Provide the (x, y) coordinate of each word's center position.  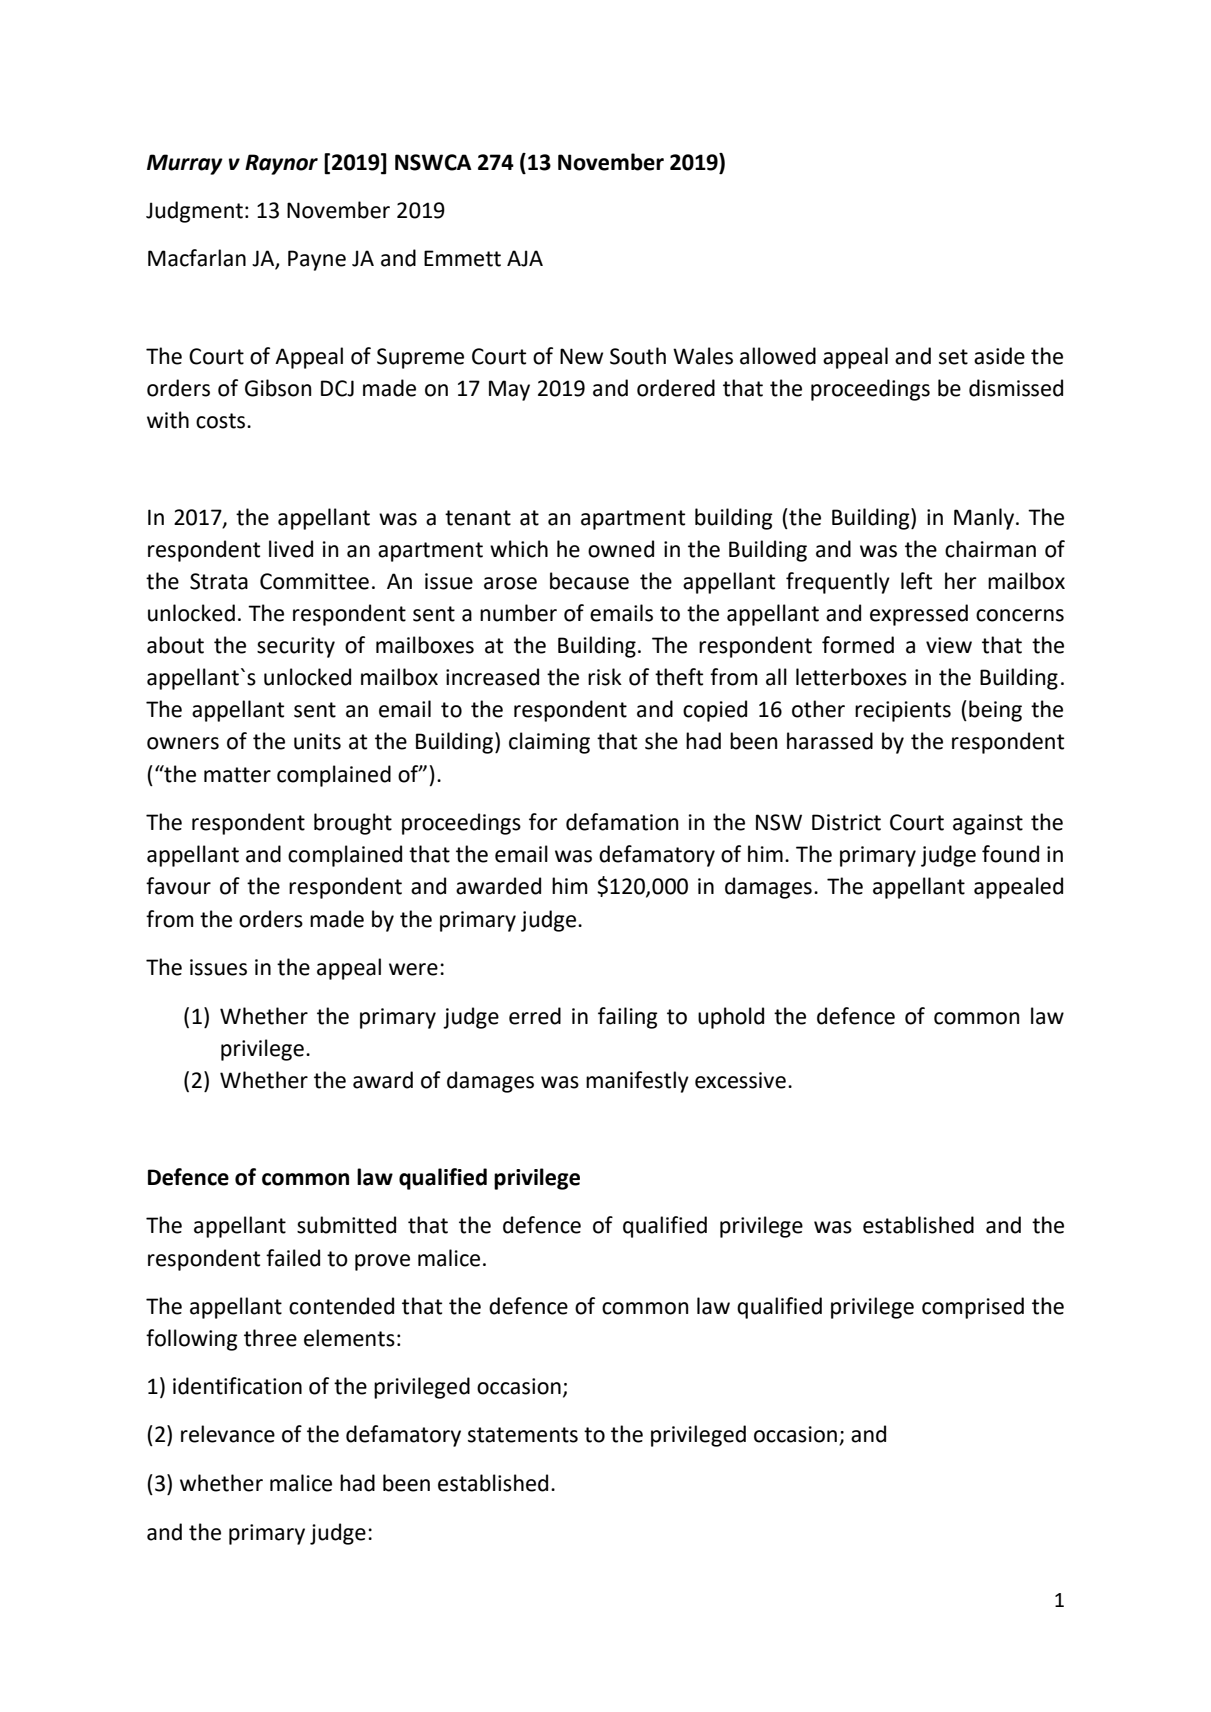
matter (237, 775)
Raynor (281, 164)
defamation (622, 822)
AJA (525, 258)
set (953, 357)
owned (621, 549)
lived (291, 549)
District (846, 822)
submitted (346, 1225)
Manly (984, 519)
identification (237, 1386)
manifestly (637, 1082)
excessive (740, 1080)
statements (523, 1435)
